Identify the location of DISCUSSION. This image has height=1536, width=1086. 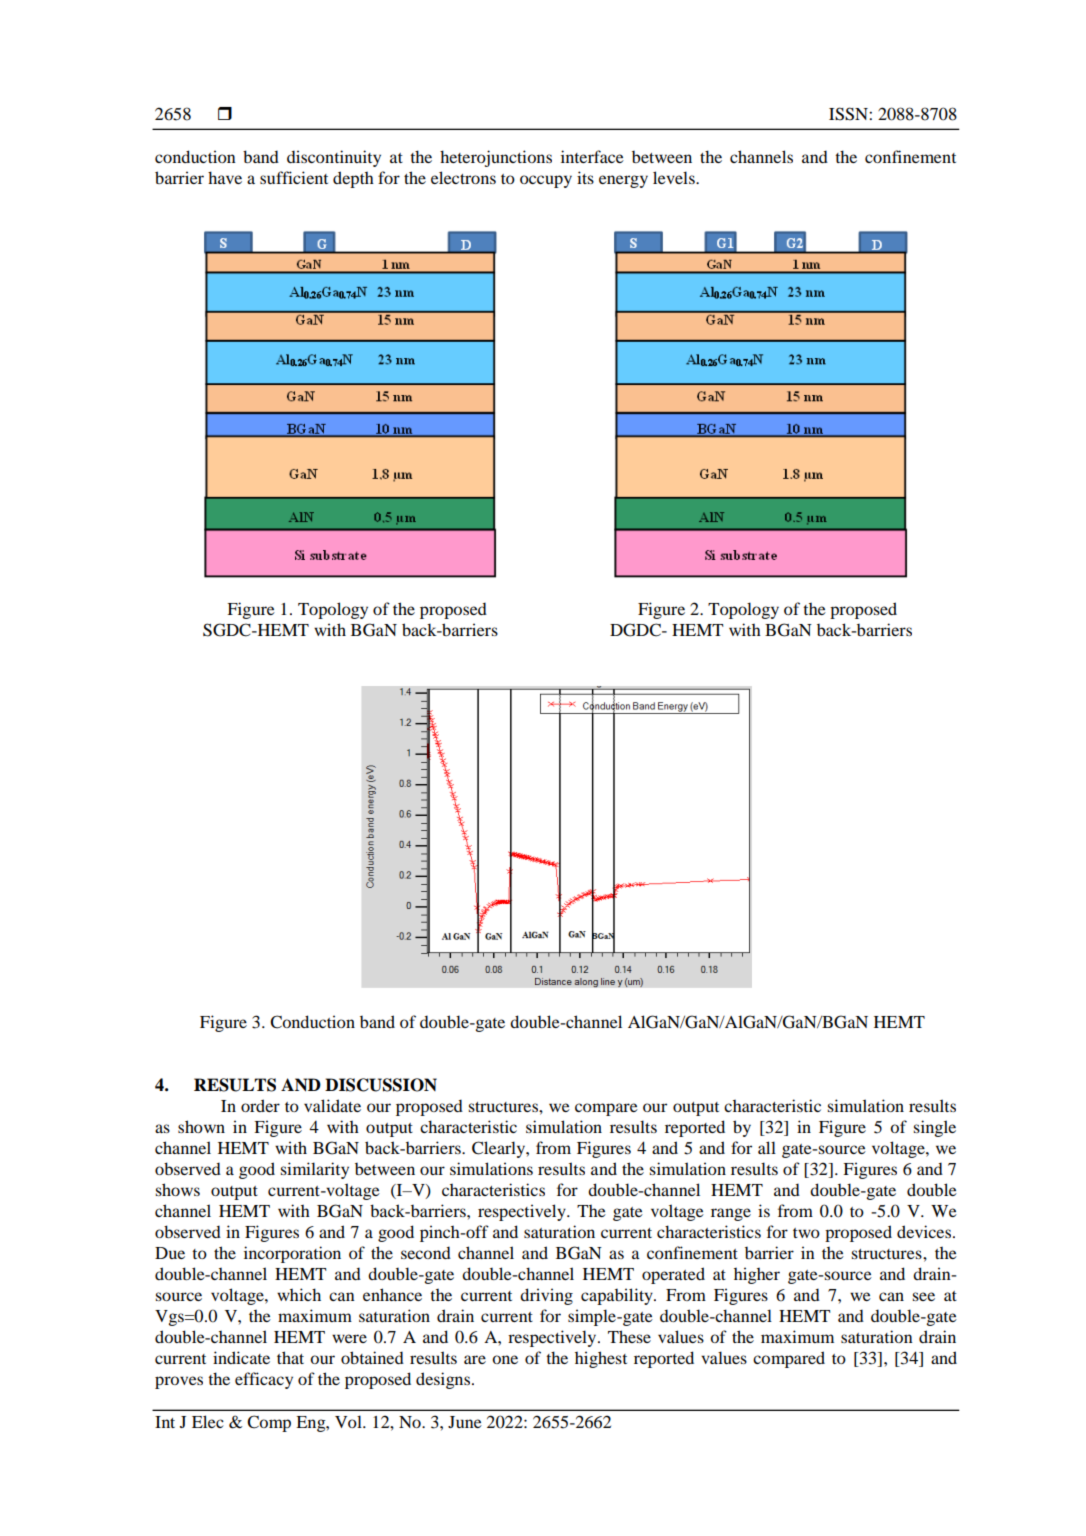
(381, 1085).
